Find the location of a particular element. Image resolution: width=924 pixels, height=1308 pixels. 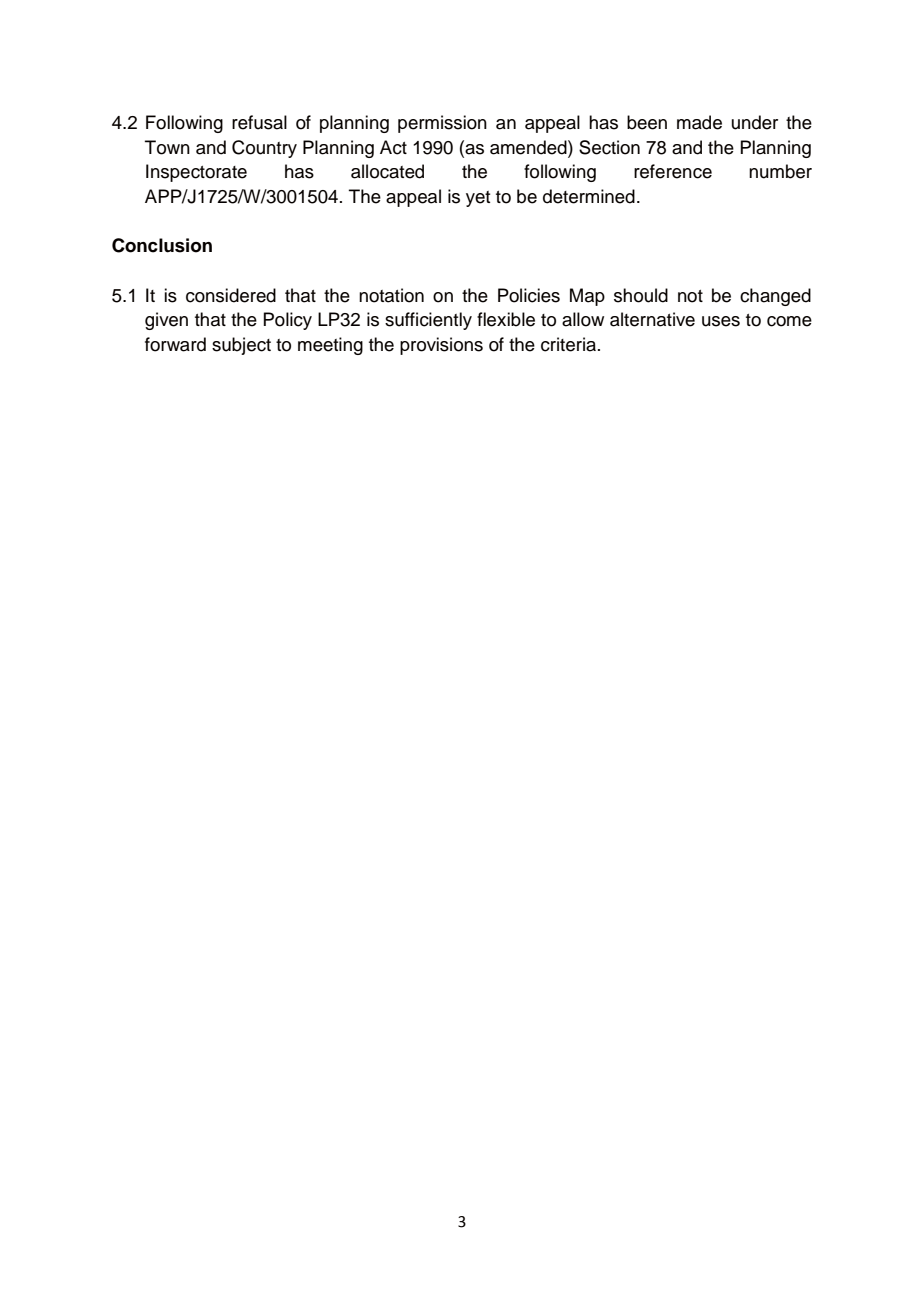

allocated is located at coordinates (387, 171).
